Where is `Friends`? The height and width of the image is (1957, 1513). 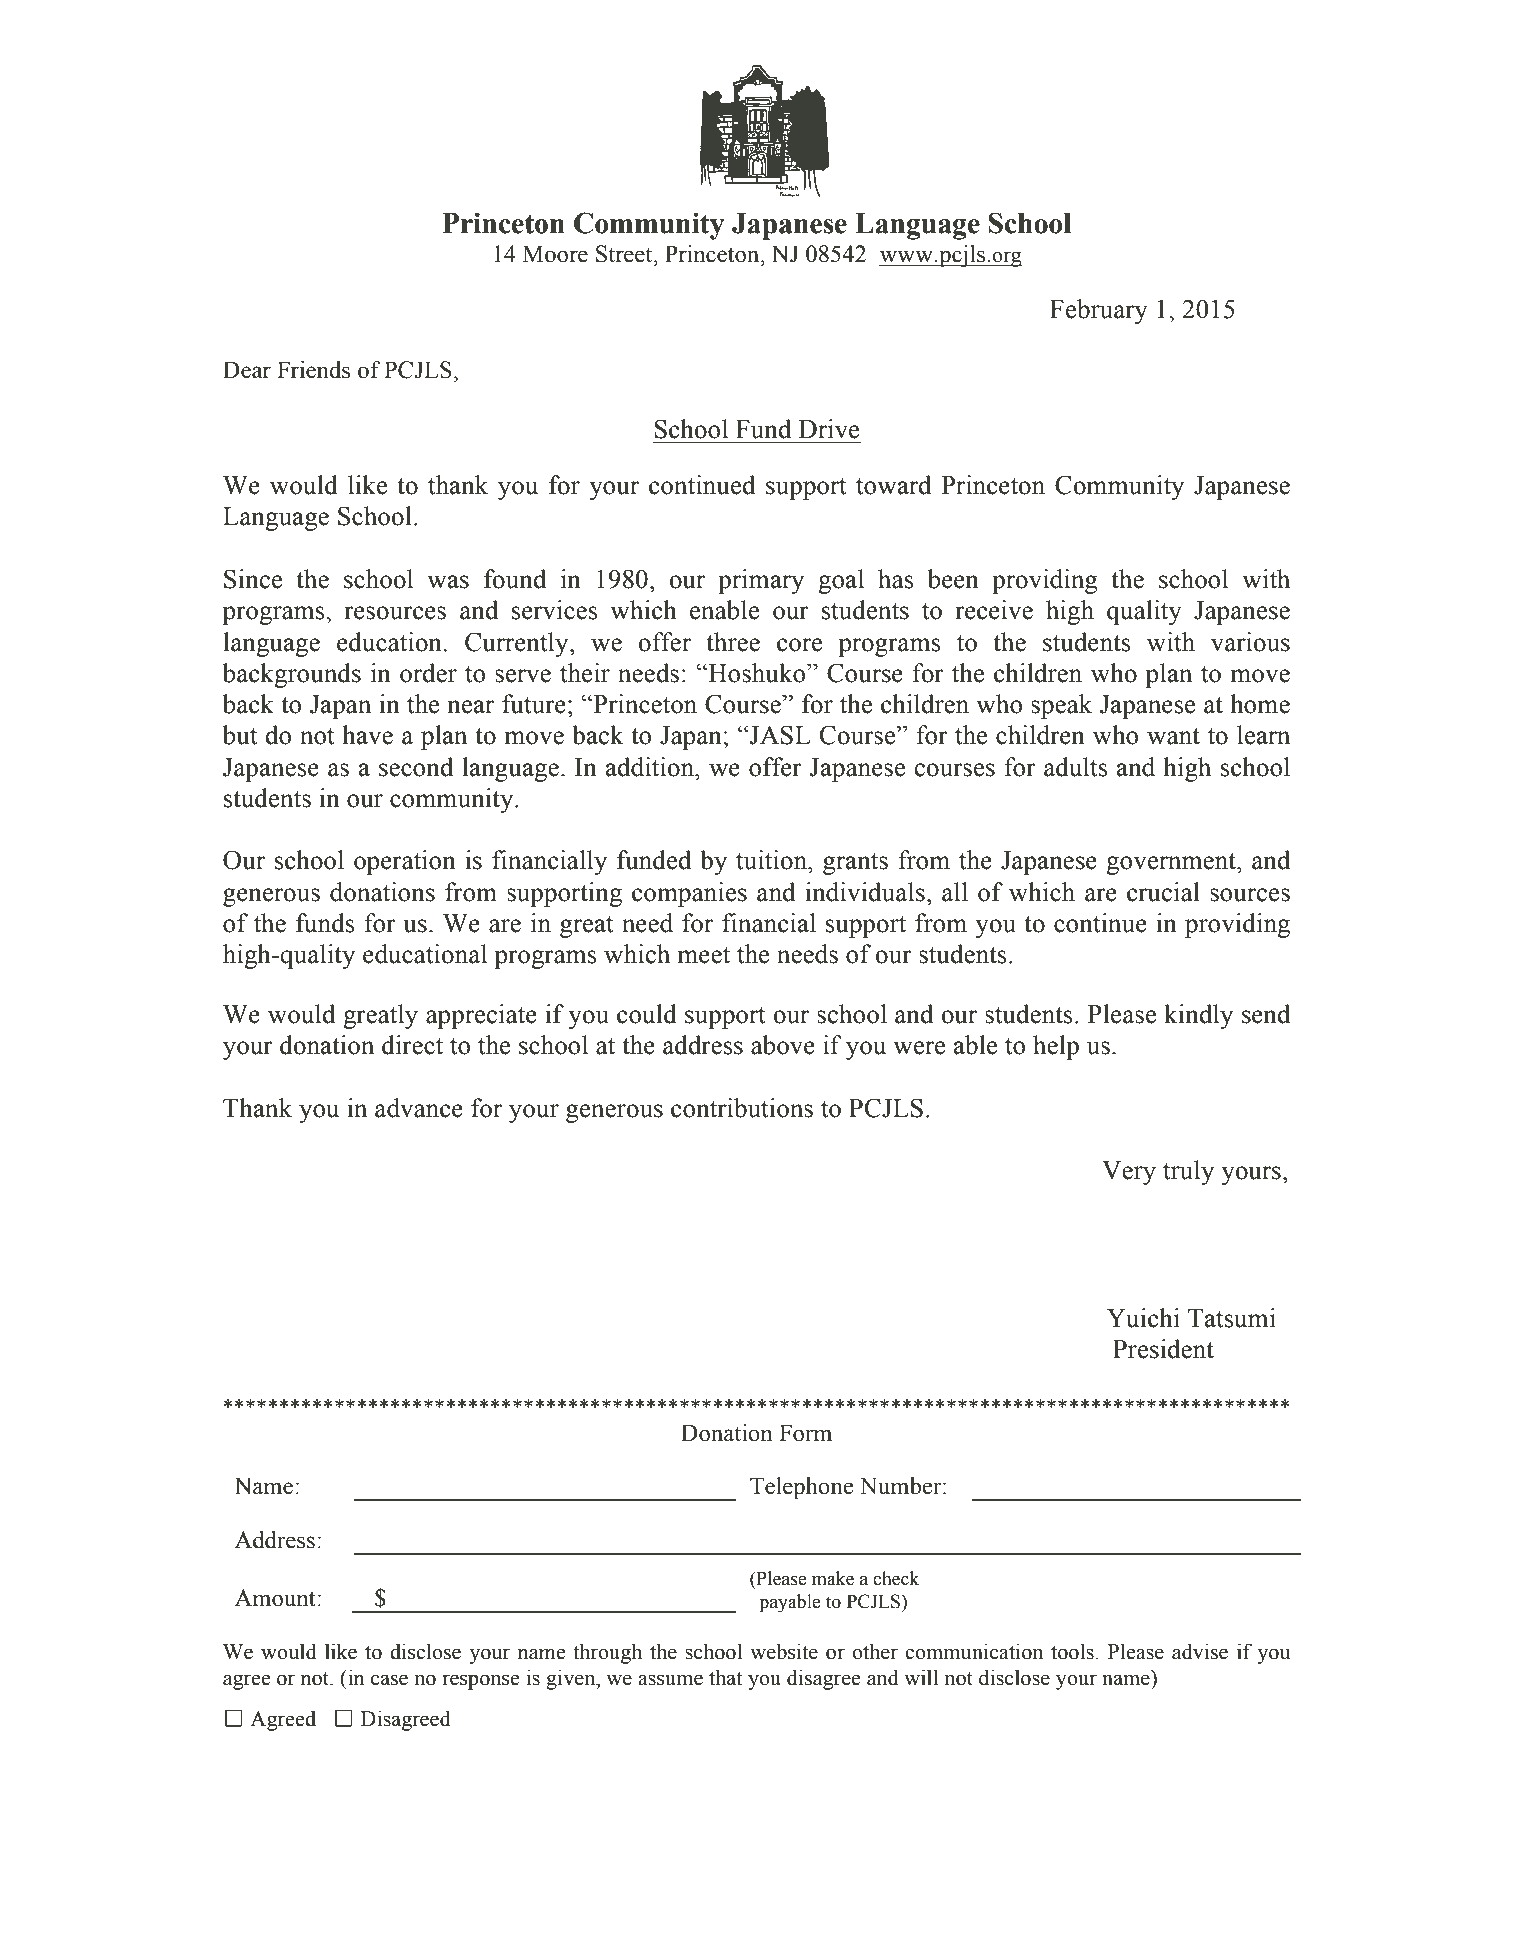 Friends is located at coordinates (313, 370).
